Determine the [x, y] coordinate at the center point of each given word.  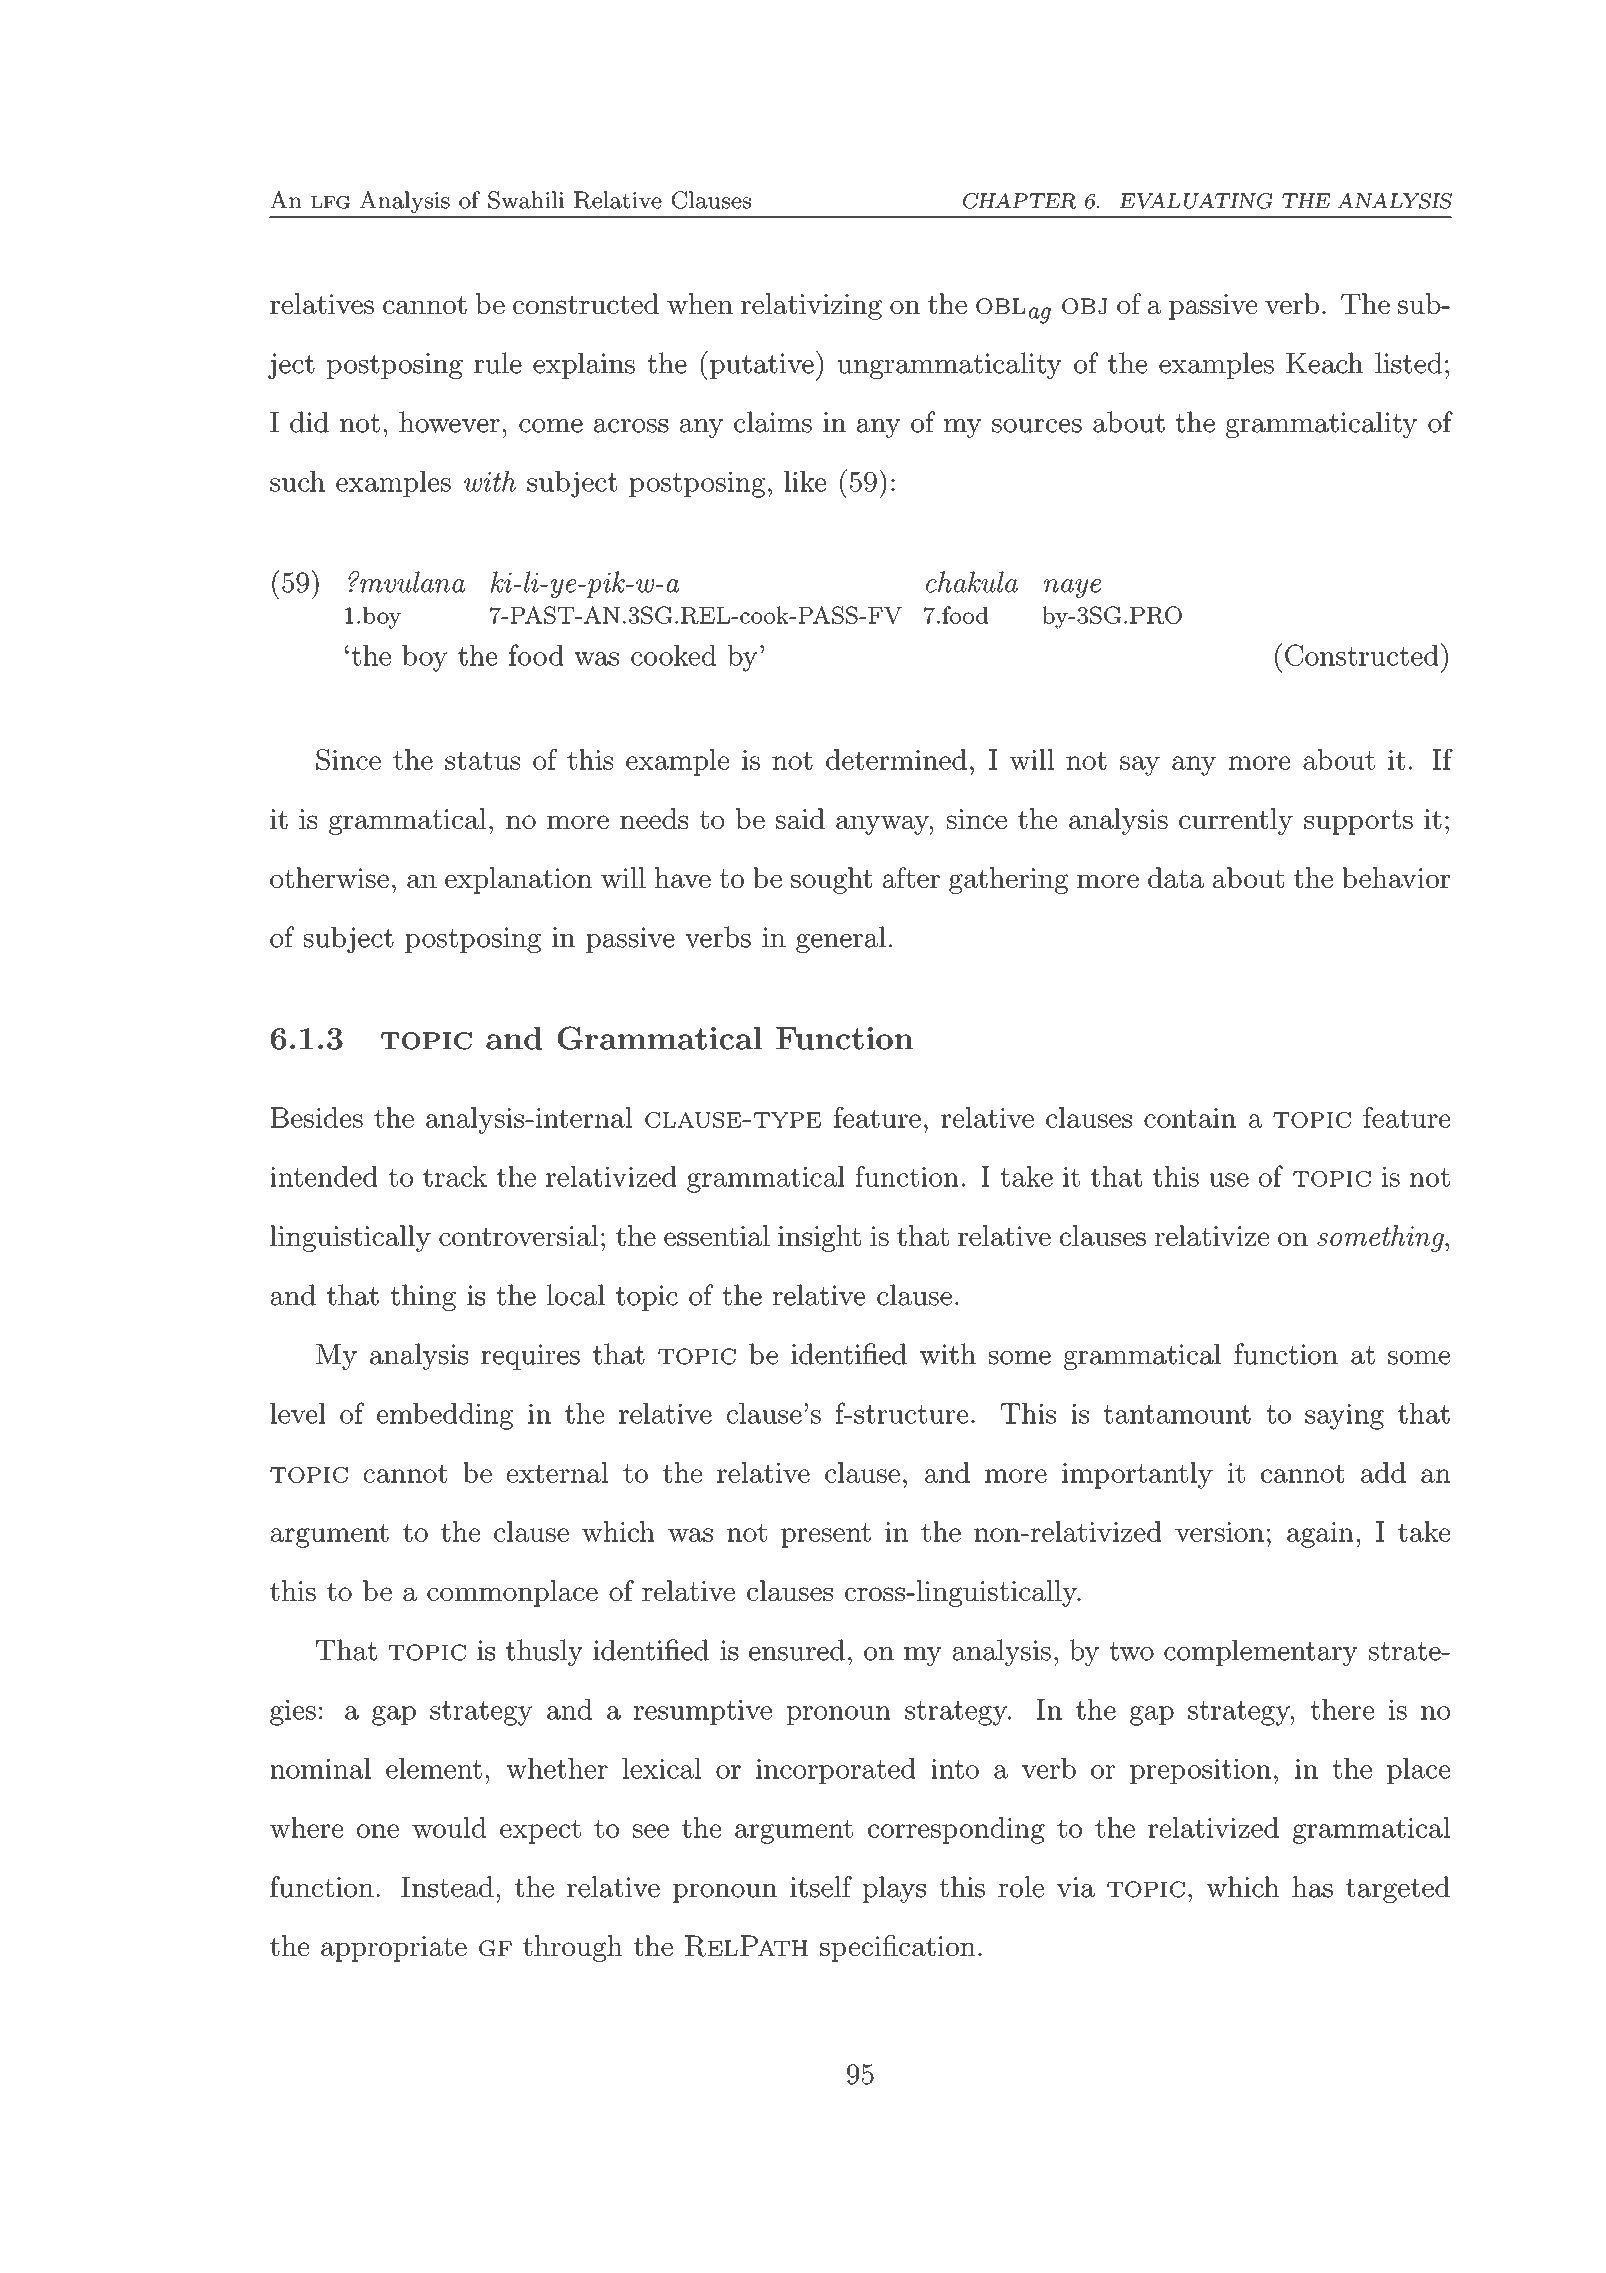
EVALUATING [1196, 201]
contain [1190, 1118]
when [700, 303]
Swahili [526, 200]
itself [821, 1887]
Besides [317, 1117]
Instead [447, 1887]
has [1312, 1887]
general [841, 939]
